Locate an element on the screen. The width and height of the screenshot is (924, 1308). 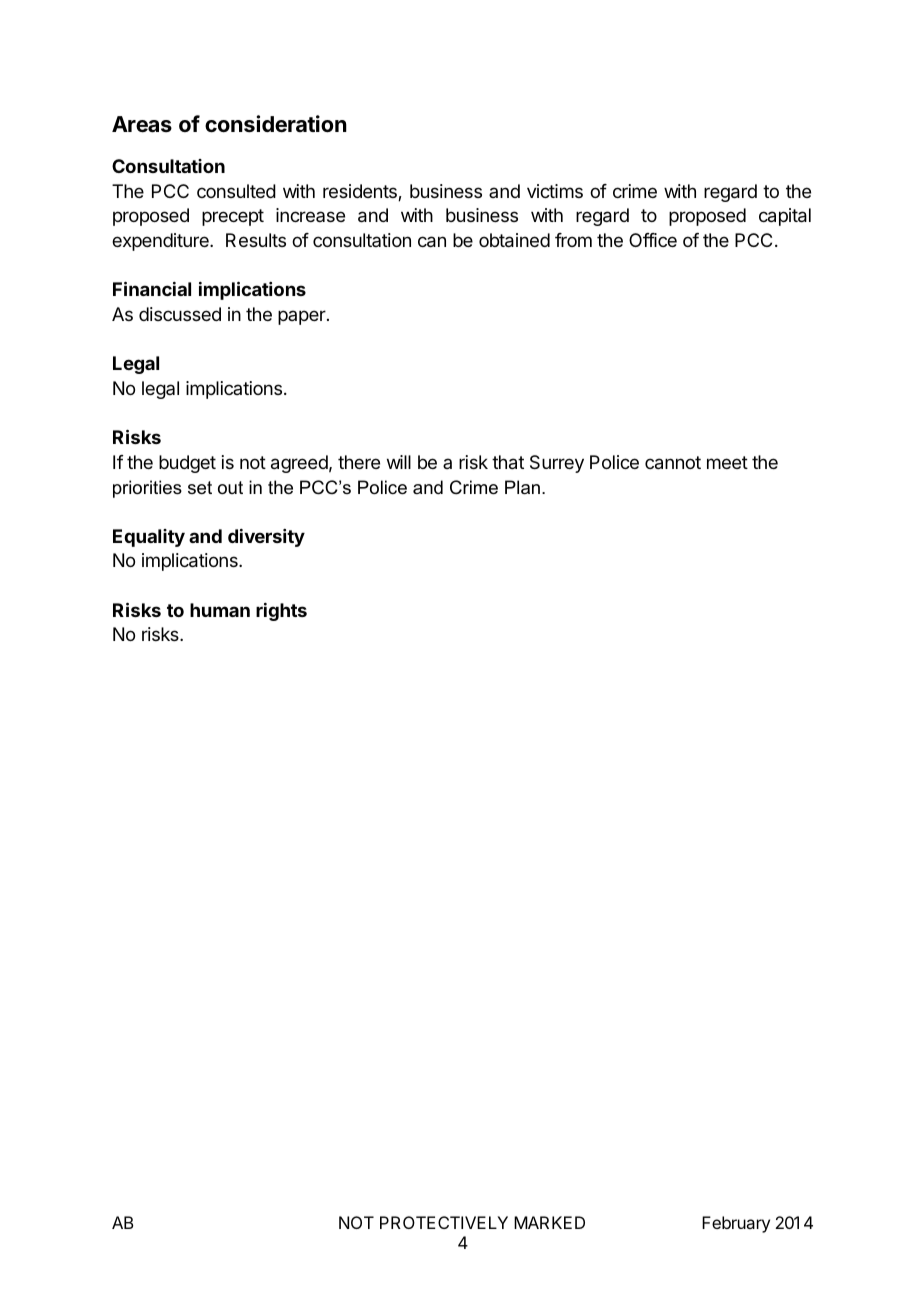
meet is located at coordinates (727, 462).
